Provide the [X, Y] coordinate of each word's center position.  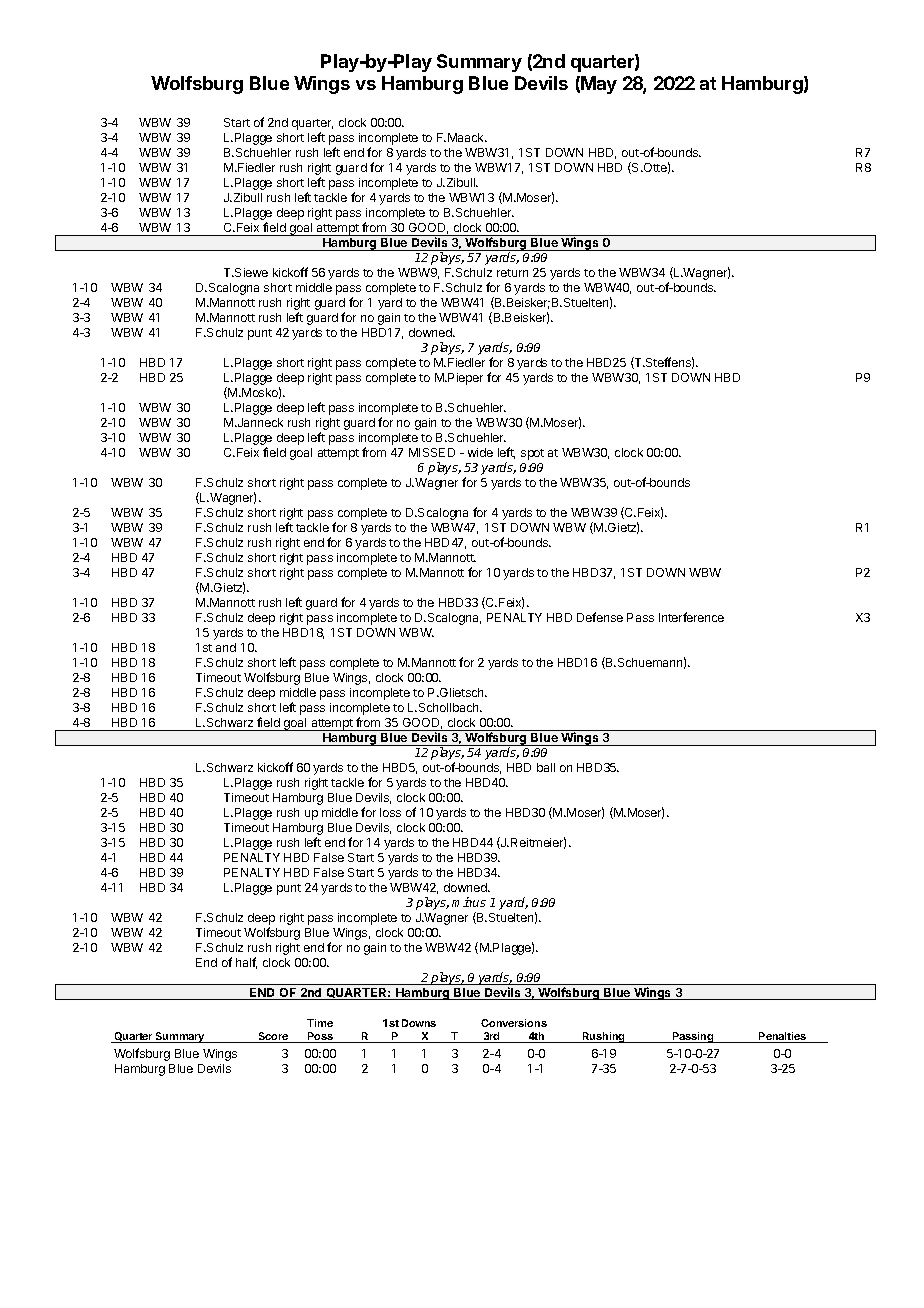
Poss [321, 1037]
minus [469, 902]
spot [532, 454]
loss [390, 812]
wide [480, 452]
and [226, 647]
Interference [691, 617]
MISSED [432, 452]
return [512, 273]
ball [546, 767]
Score [273, 1037]
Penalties [782, 1037]
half [246, 963]
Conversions [514, 1023]
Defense [600, 617]
